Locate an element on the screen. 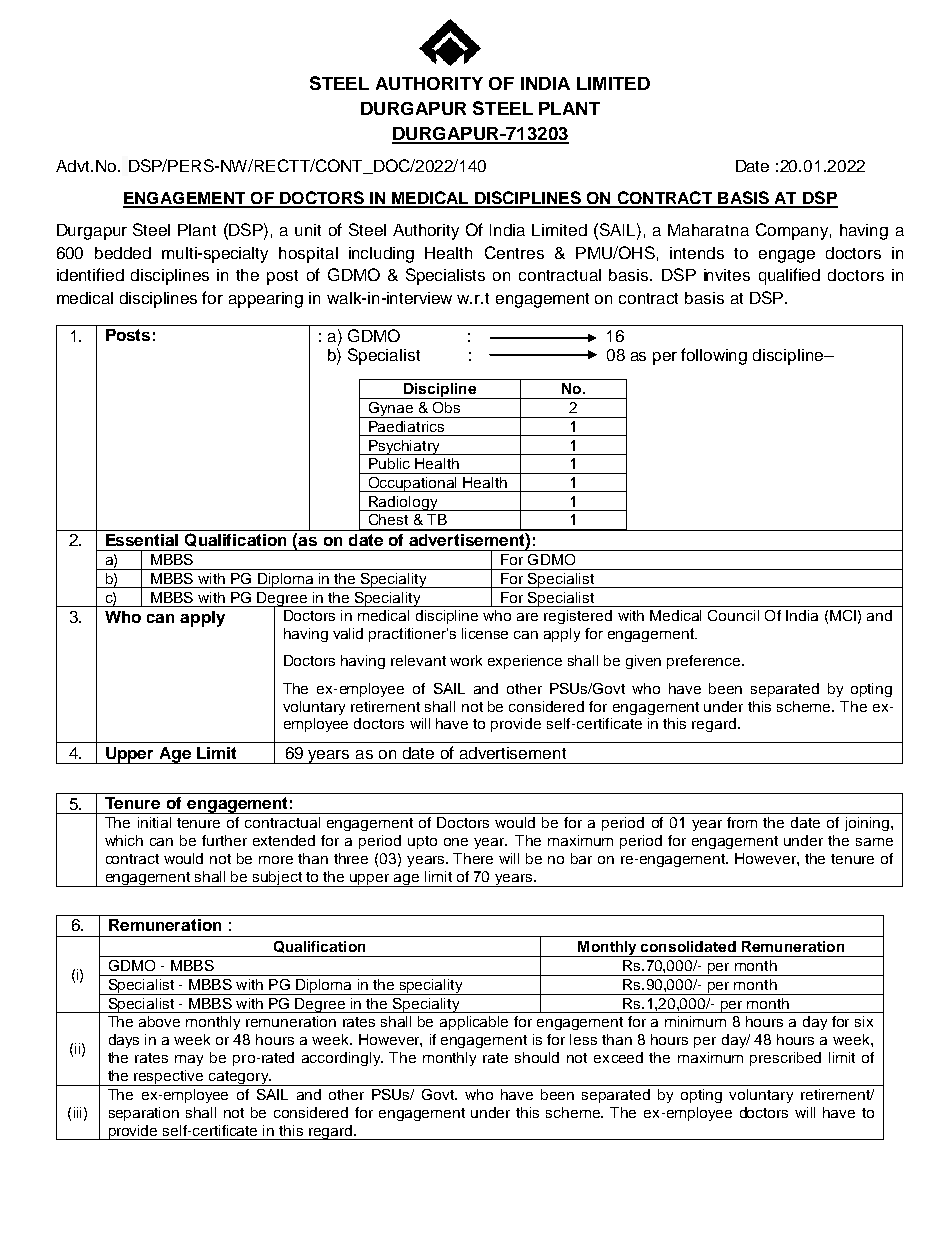  bedded is located at coordinates (123, 253).
